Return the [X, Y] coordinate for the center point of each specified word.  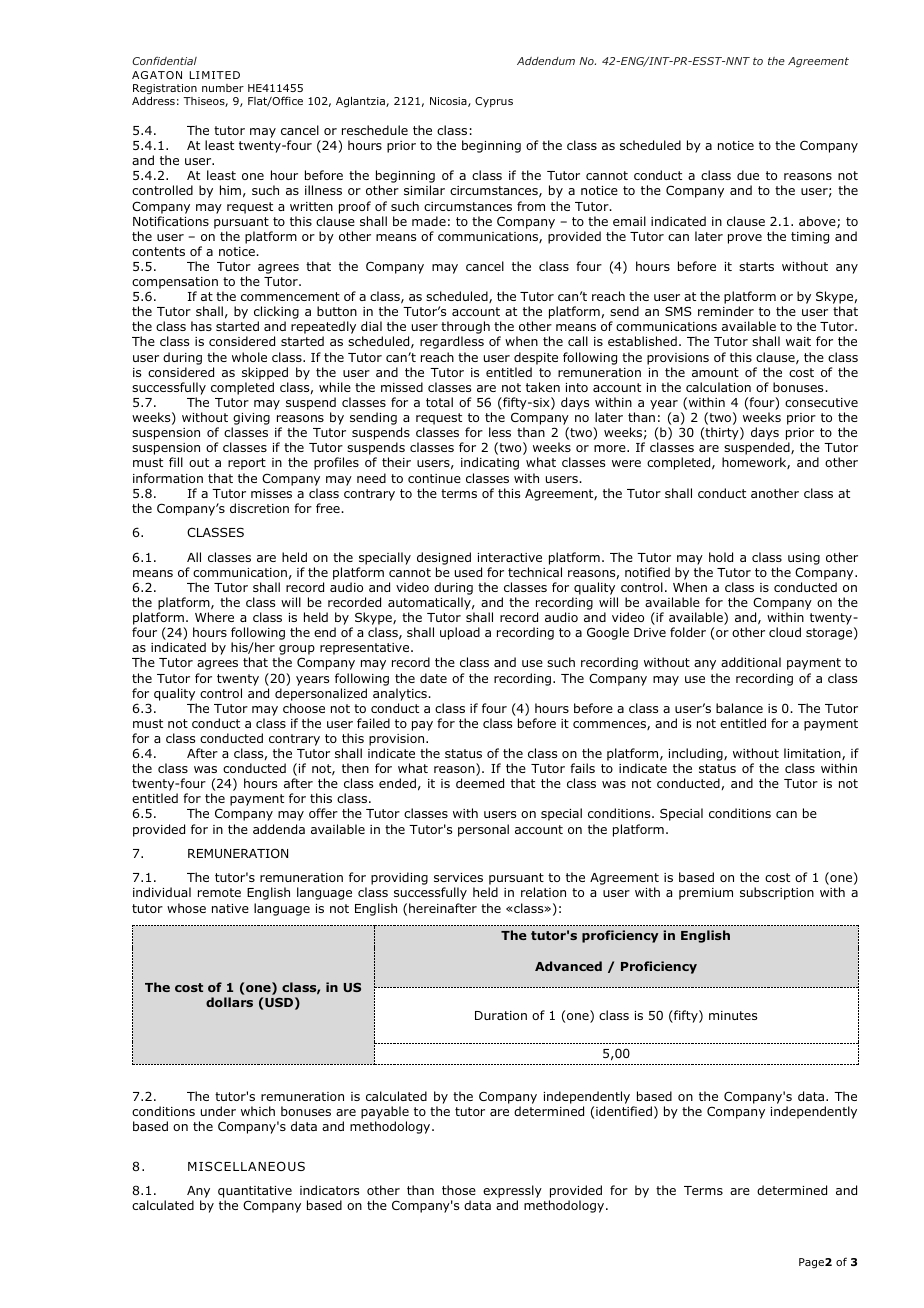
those [459, 1190]
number [223, 88]
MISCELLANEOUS [246, 1166]
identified [624, 1111]
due [748, 175]
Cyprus [494, 102]
